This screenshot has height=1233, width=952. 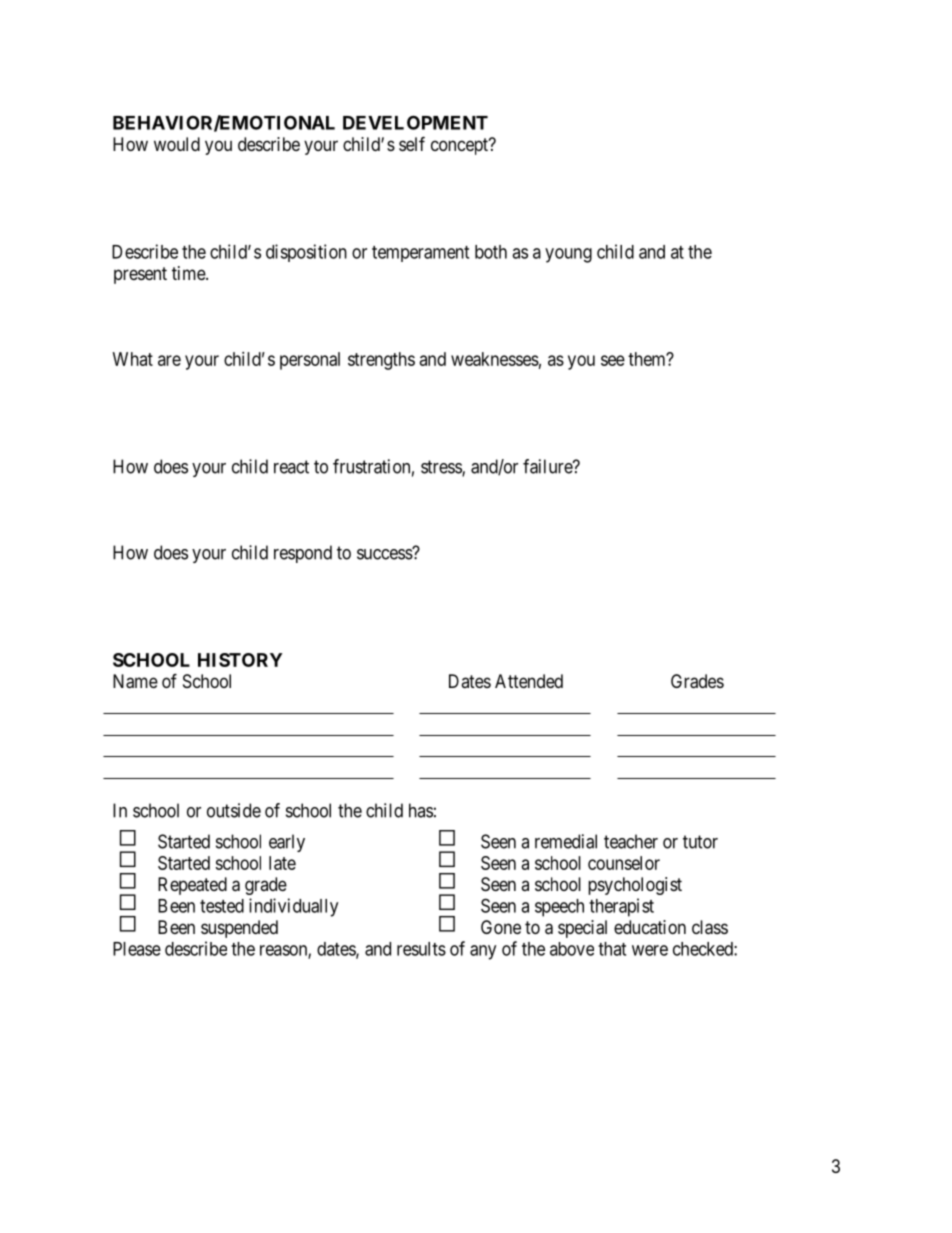 What do you see at coordinates (177, 144) in the screenshot?
I see `would` at bounding box center [177, 144].
